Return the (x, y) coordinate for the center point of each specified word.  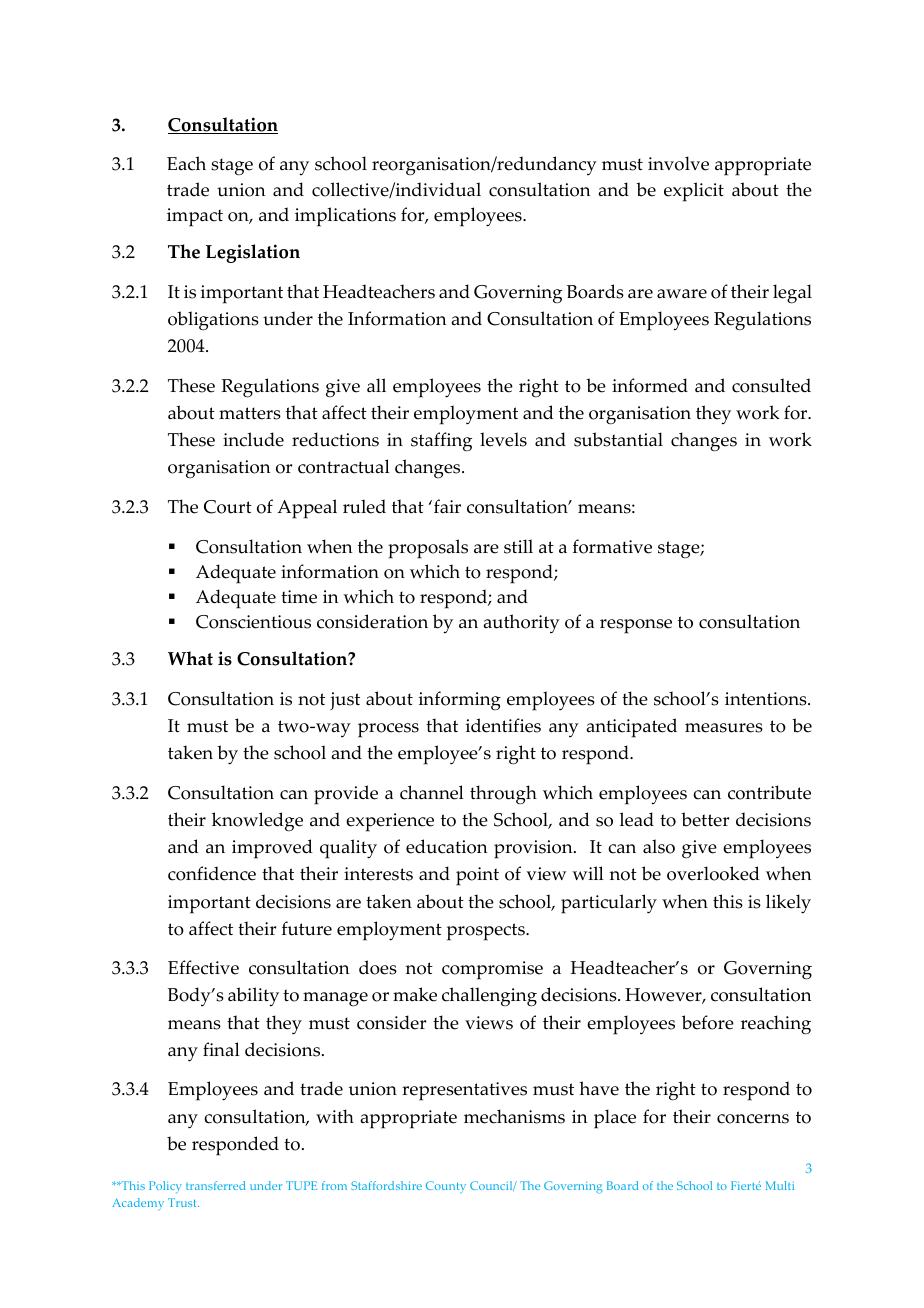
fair (447, 506)
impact (195, 217)
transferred (215, 1185)
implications (345, 217)
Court (228, 507)
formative (612, 546)
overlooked (713, 873)
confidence (212, 873)
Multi (779, 1185)
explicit (694, 192)
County (446, 1187)
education (446, 846)
